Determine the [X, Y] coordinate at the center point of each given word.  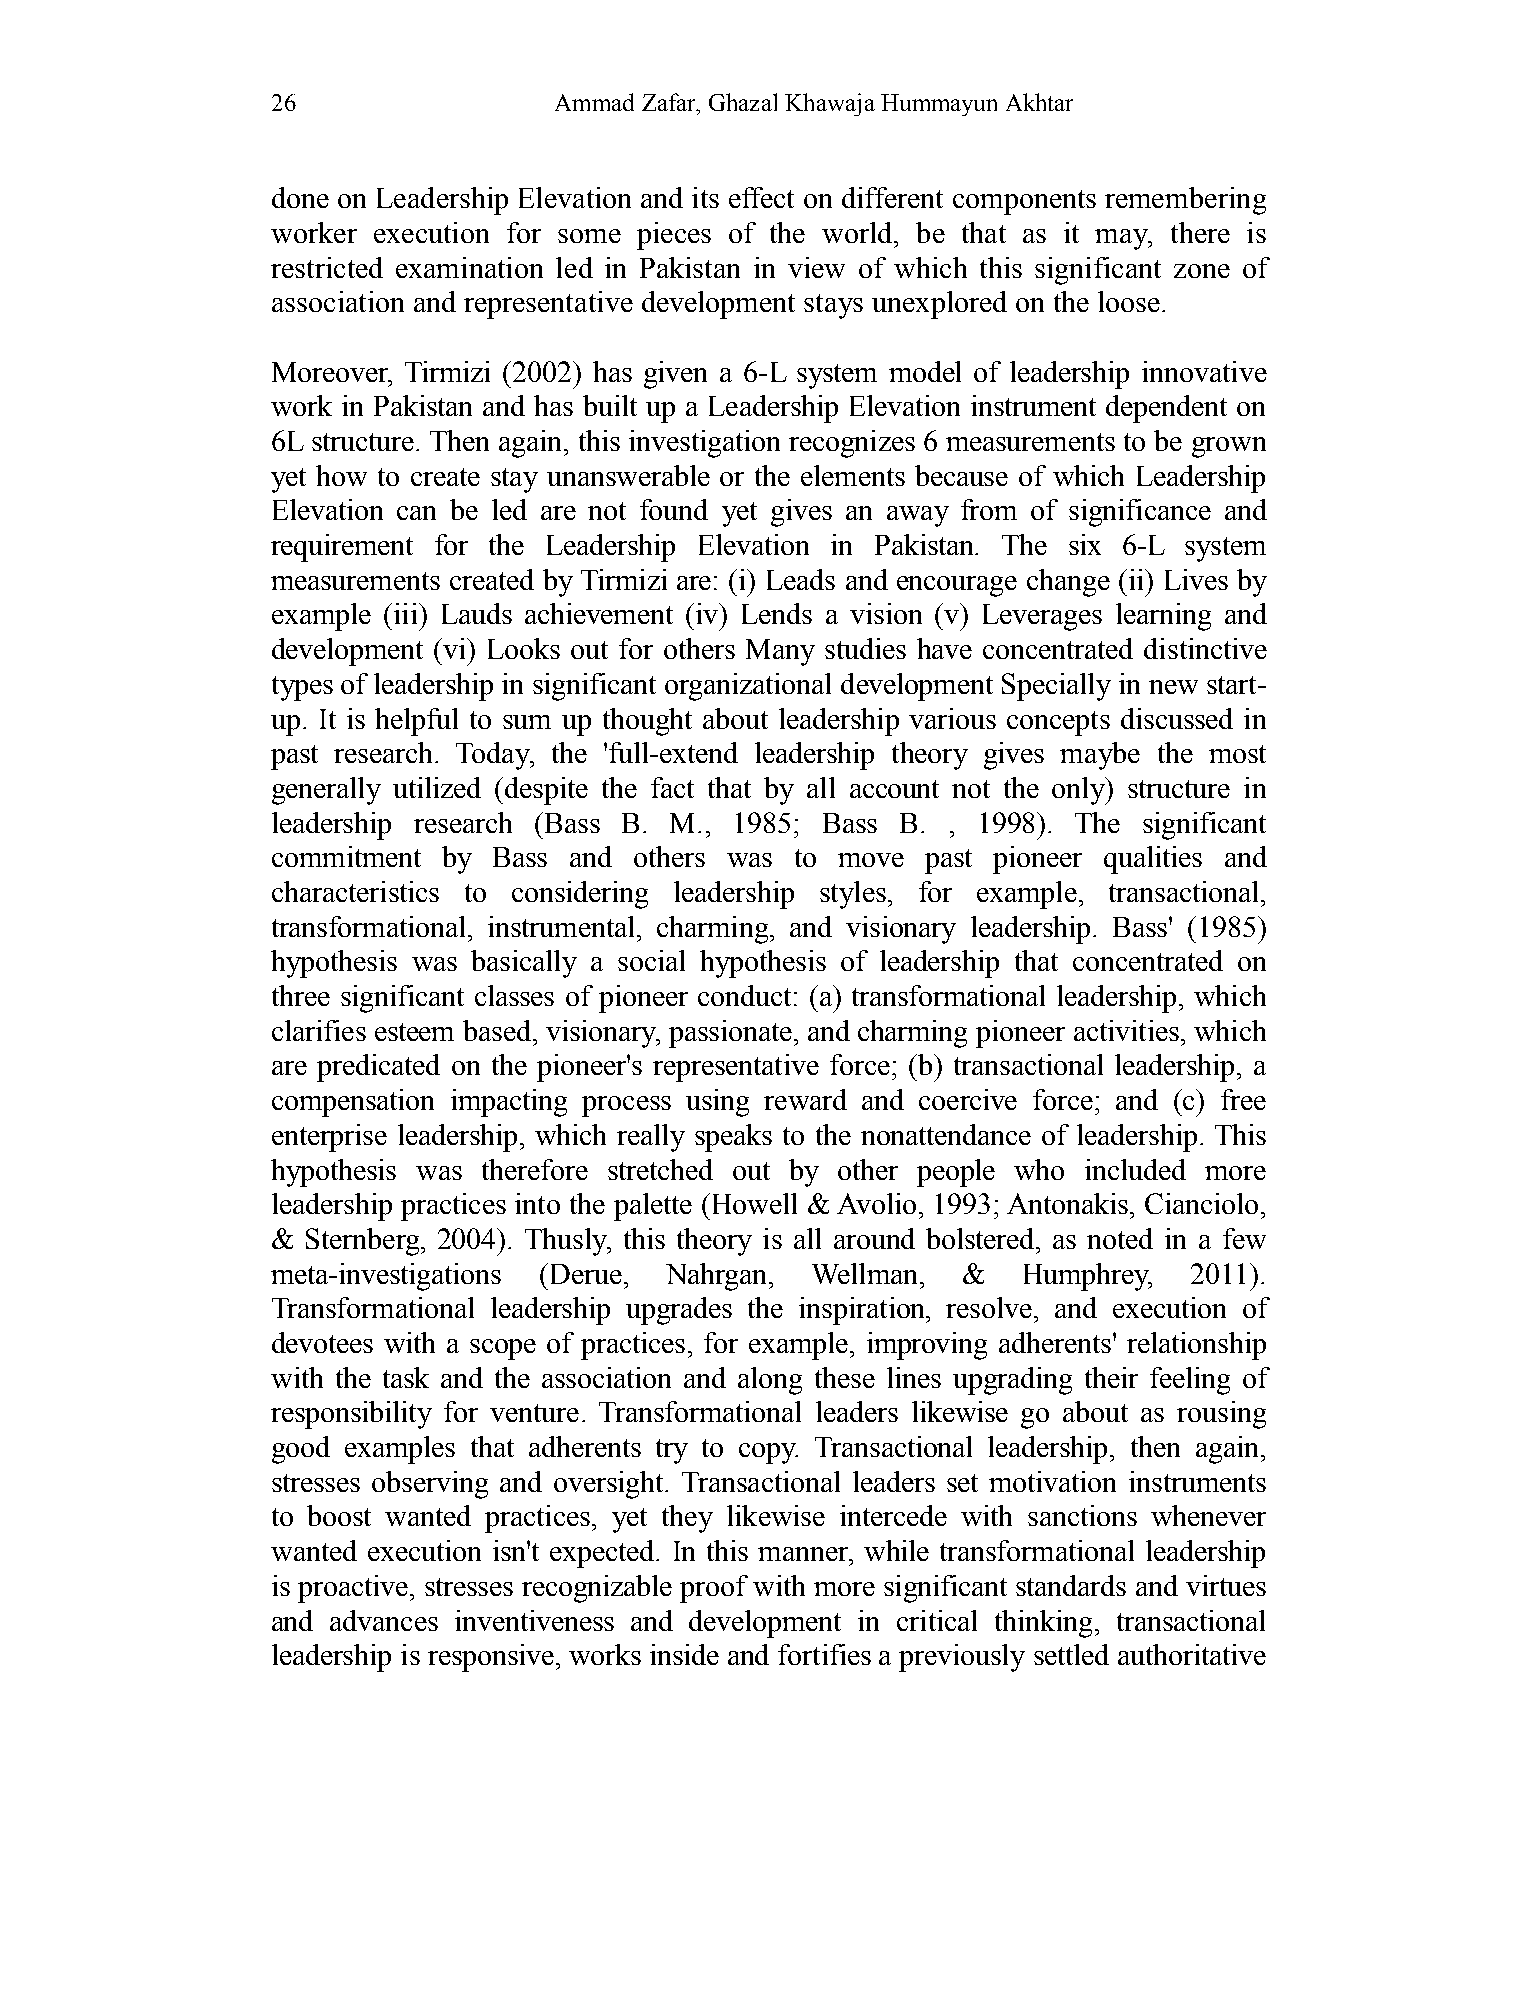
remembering [1185, 201]
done [300, 197]
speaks [733, 1138]
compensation [353, 1103]
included [1135, 1169]
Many [780, 652]
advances [384, 1620]
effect [761, 197]
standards [1071, 1585]
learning [1163, 617]
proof [714, 1589]
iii [407, 613]
